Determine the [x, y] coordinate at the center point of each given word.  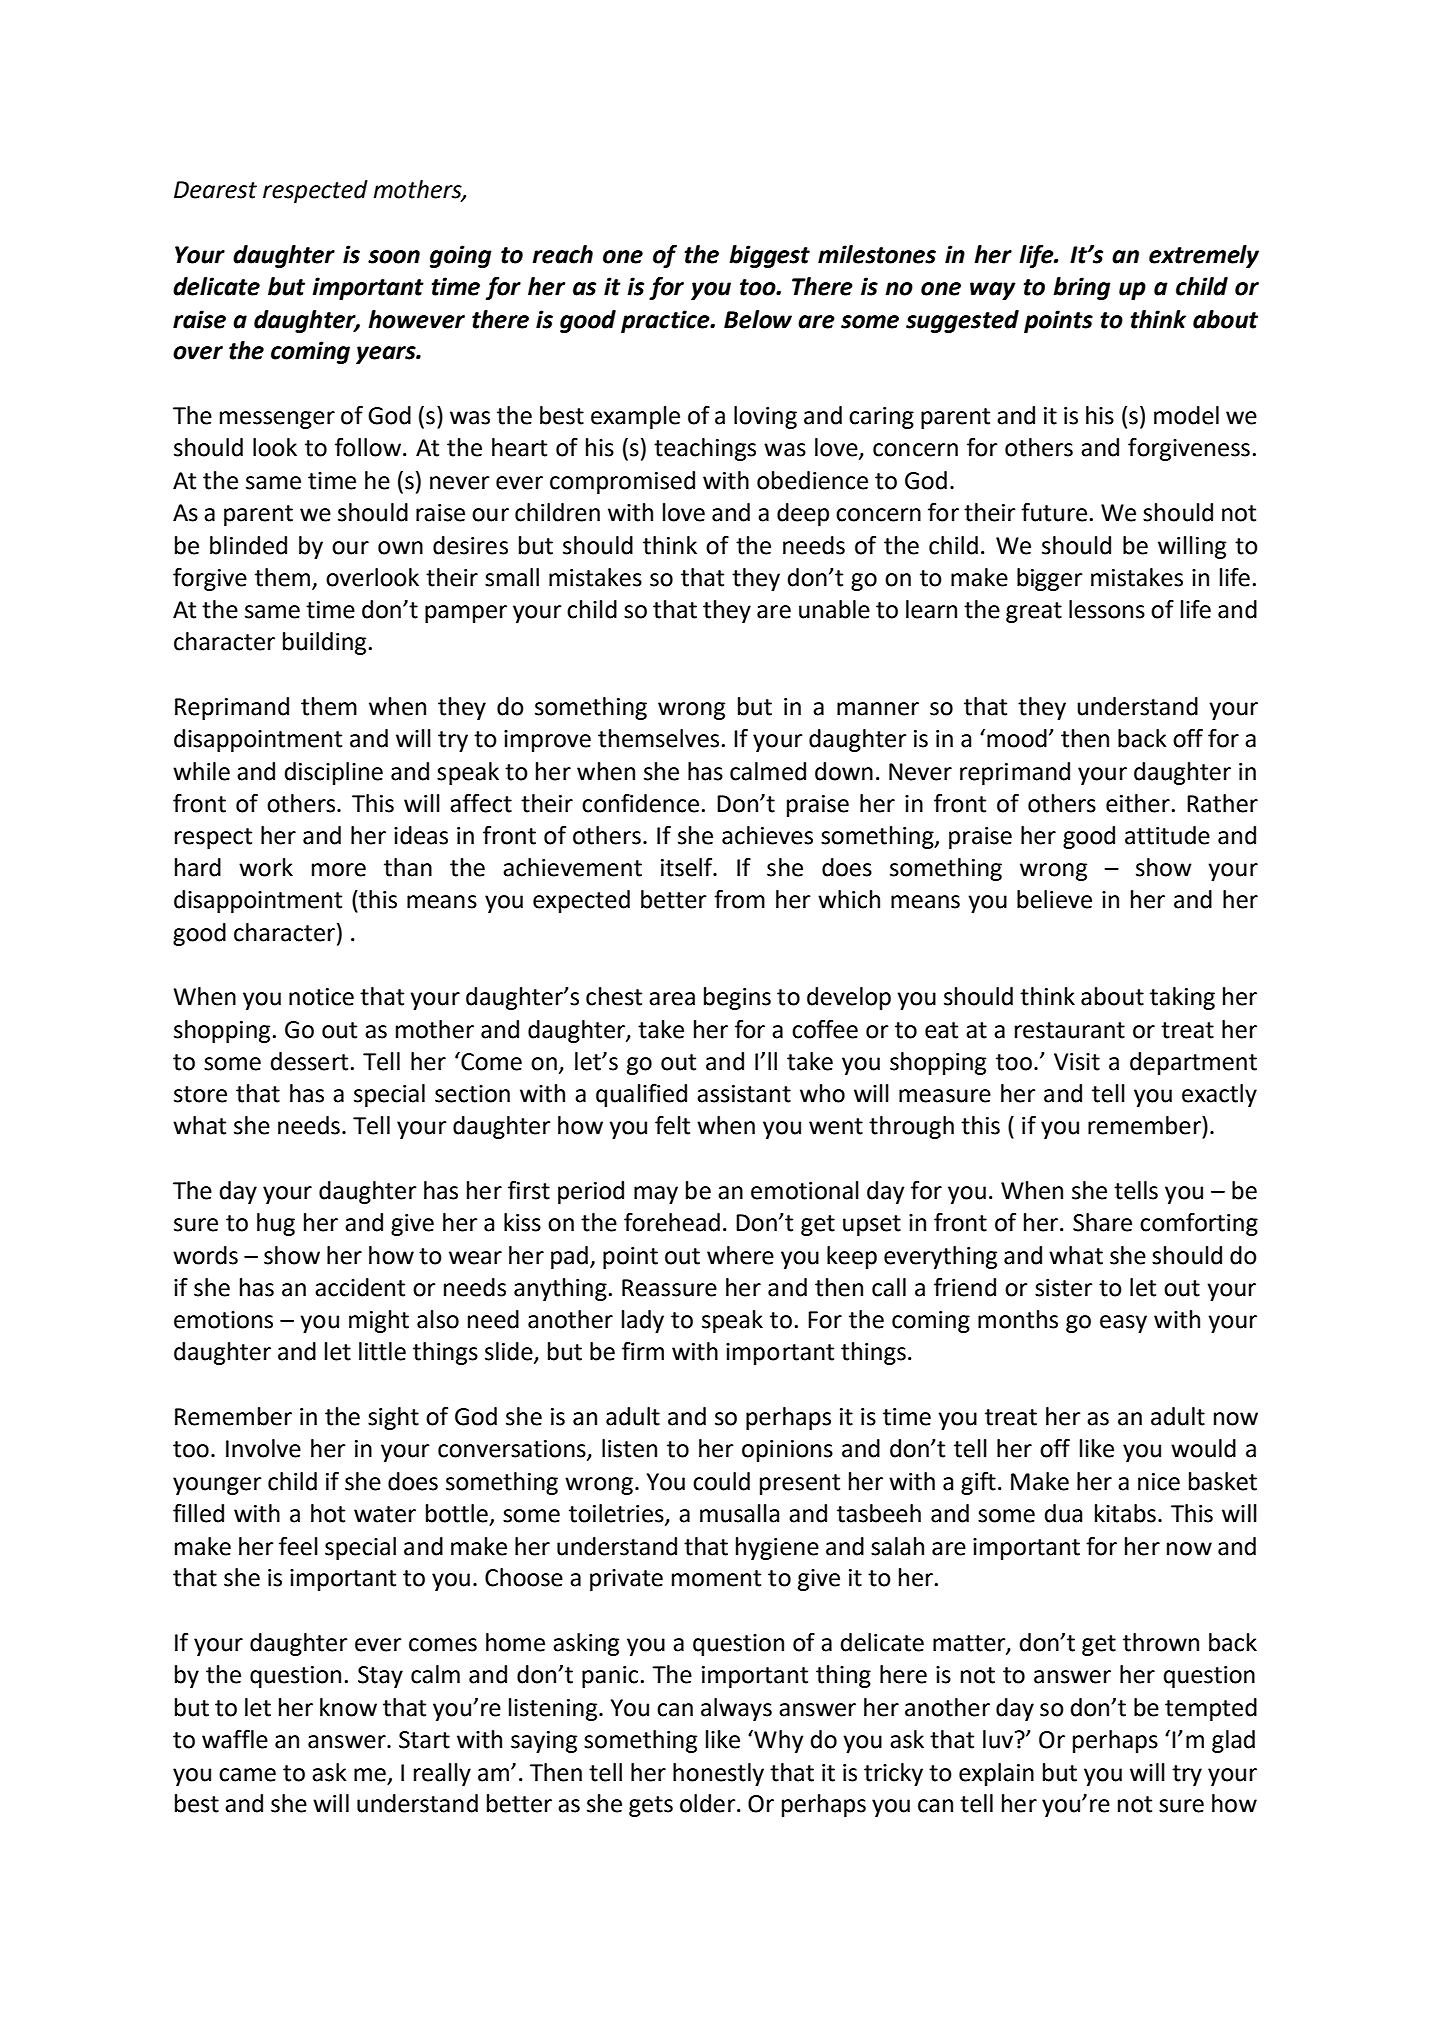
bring [1082, 288]
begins [737, 998]
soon [394, 257]
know [348, 1707]
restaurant [1070, 1030]
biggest [769, 256]
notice [321, 997]
